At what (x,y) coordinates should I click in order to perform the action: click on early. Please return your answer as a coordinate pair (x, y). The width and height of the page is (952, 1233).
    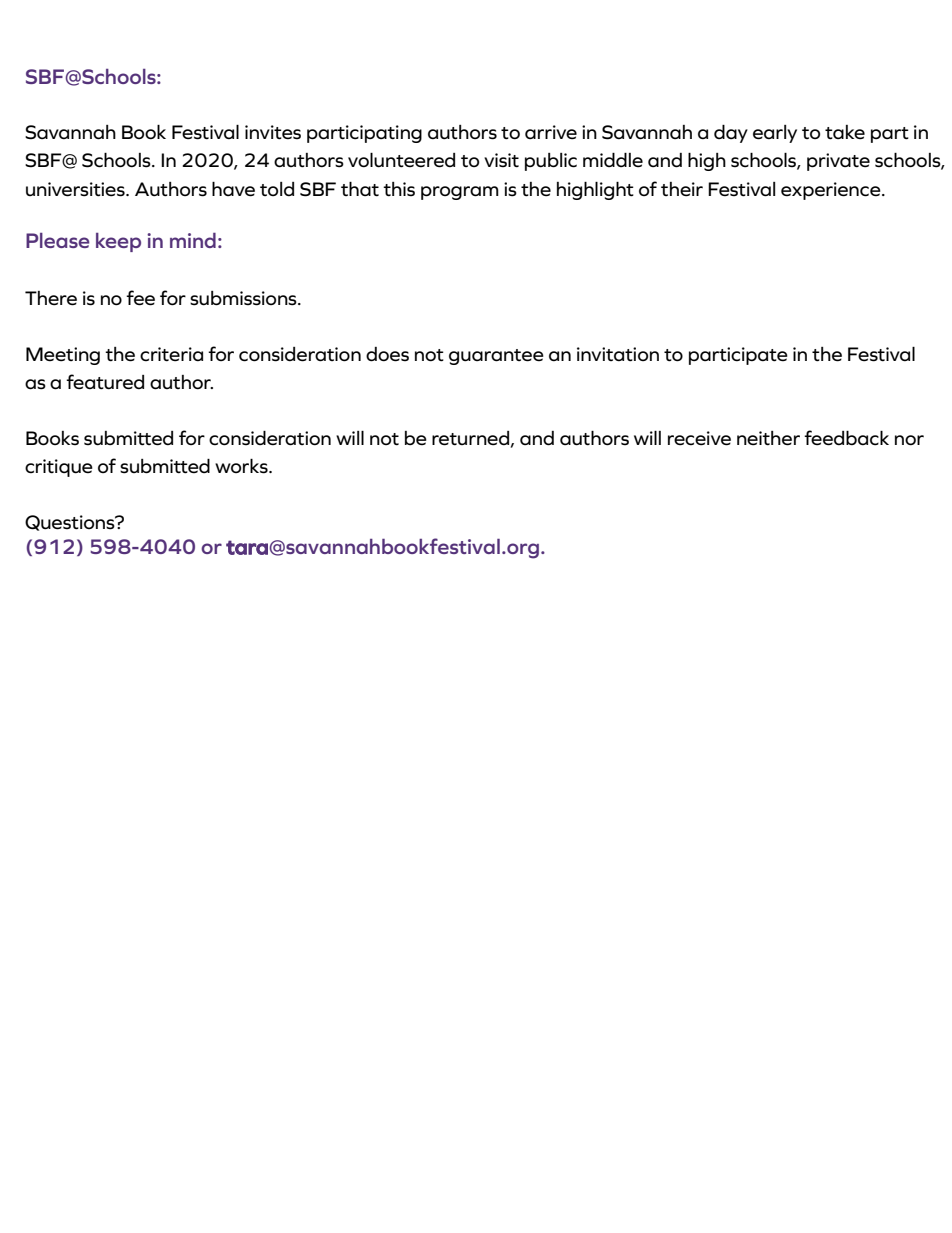
    Looking at the image, I should click on (775, 134).
